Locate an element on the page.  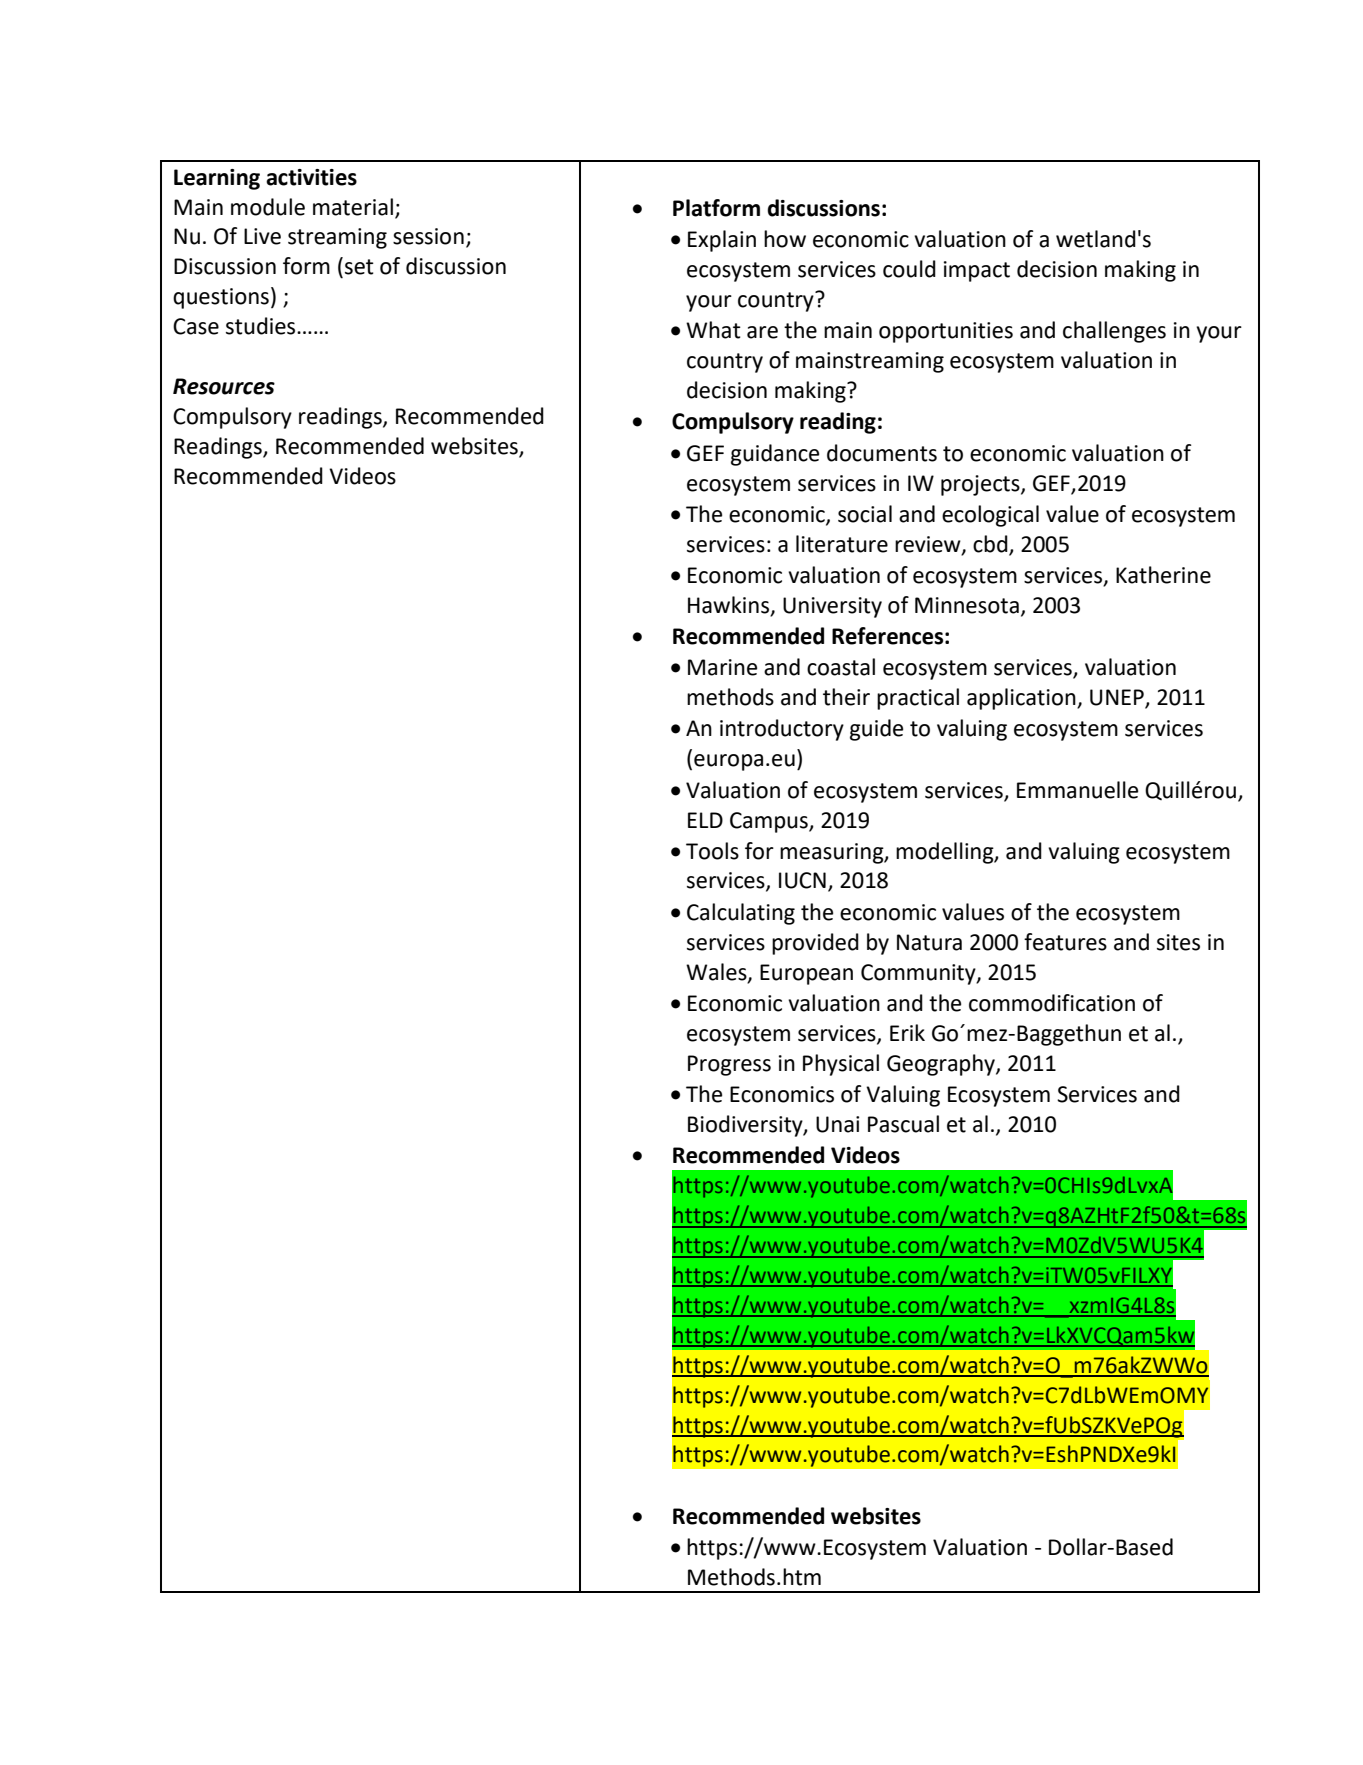
Marine is located at coordinates (722, 667).
